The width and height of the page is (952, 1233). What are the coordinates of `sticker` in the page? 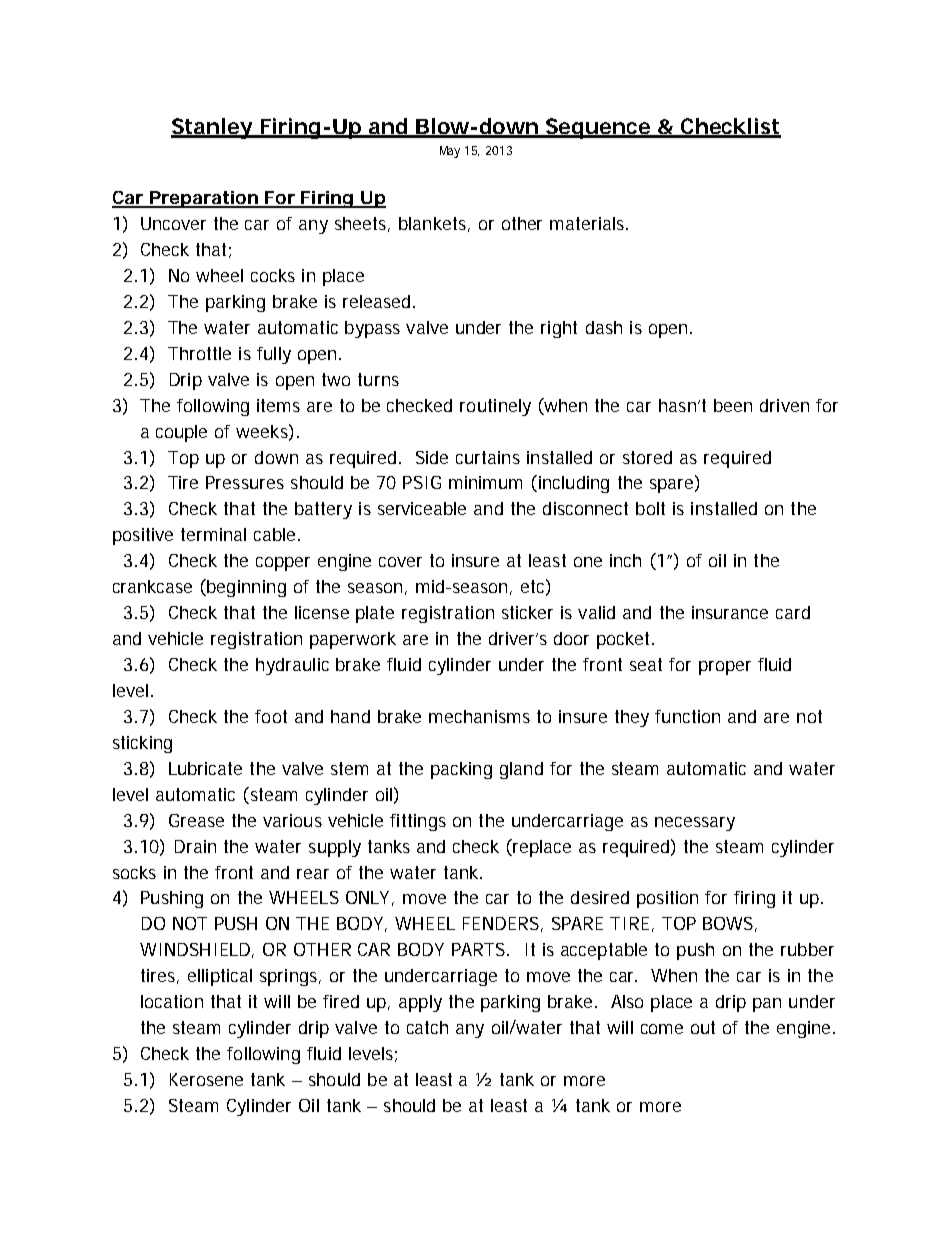 It's located at (527, 612).
